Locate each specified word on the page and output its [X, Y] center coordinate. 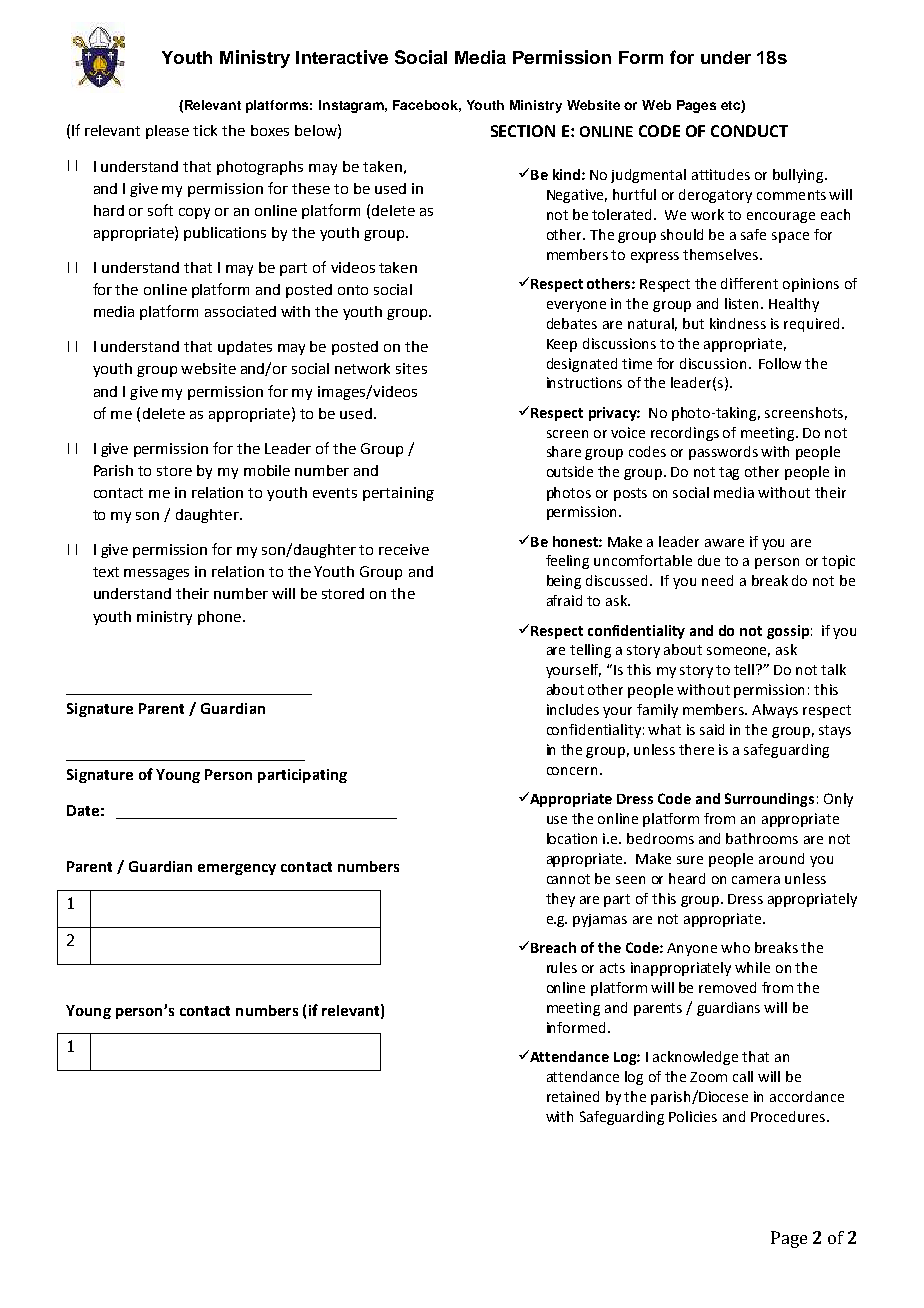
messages [156, 574]
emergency [237, 869]
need [717, 580]
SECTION [523, 131]
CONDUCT [749, 131]
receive [404, 549]
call [743, 1076]
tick [205, 130]
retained [573, 1096]
